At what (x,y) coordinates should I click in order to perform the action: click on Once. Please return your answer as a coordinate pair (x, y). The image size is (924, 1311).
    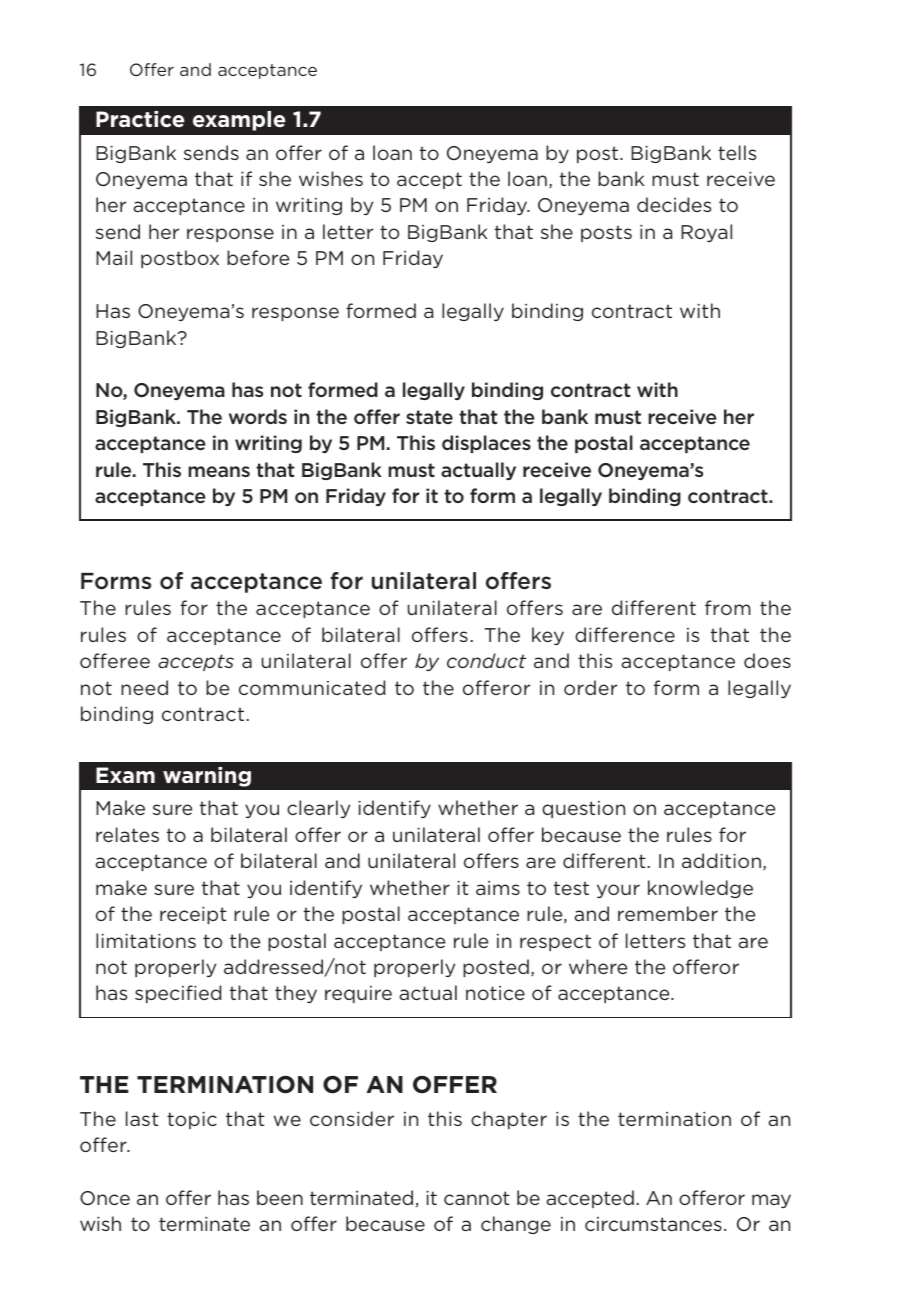
    Looking at the image, I should click on (105, 1198).
